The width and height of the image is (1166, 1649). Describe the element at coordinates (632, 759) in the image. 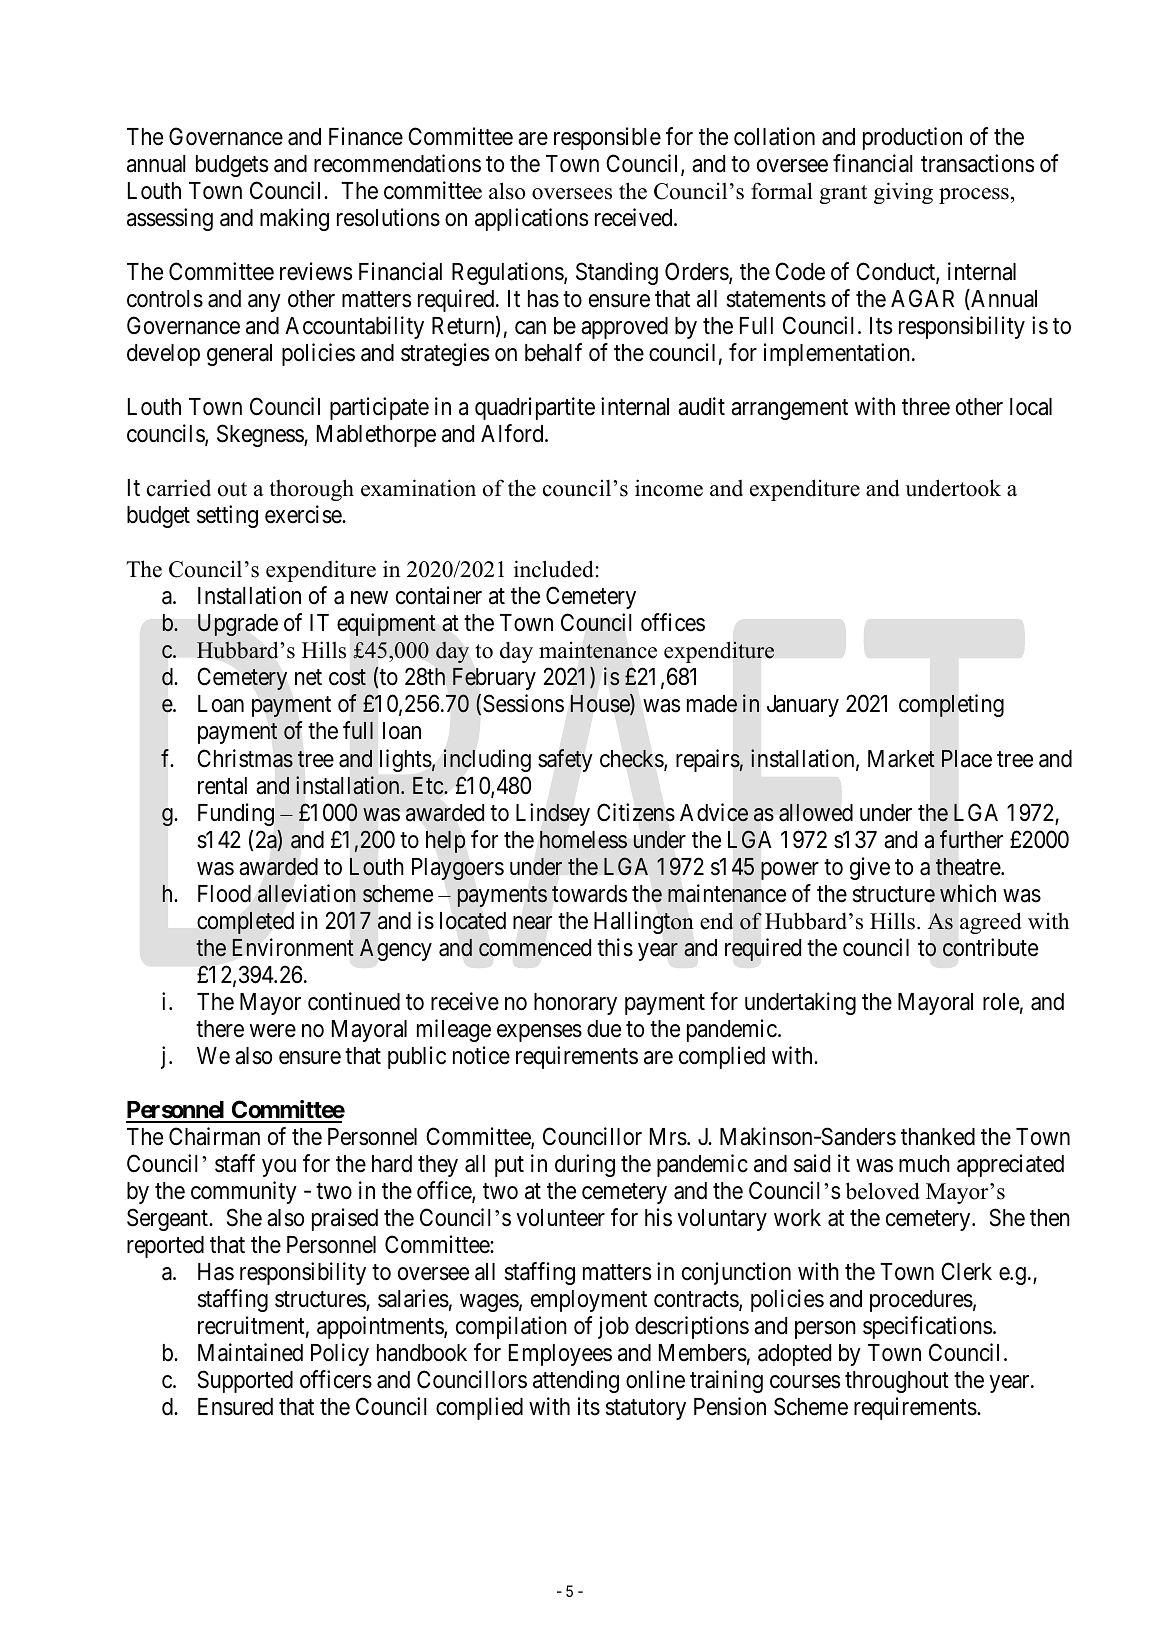

I see `checks` at that location.
